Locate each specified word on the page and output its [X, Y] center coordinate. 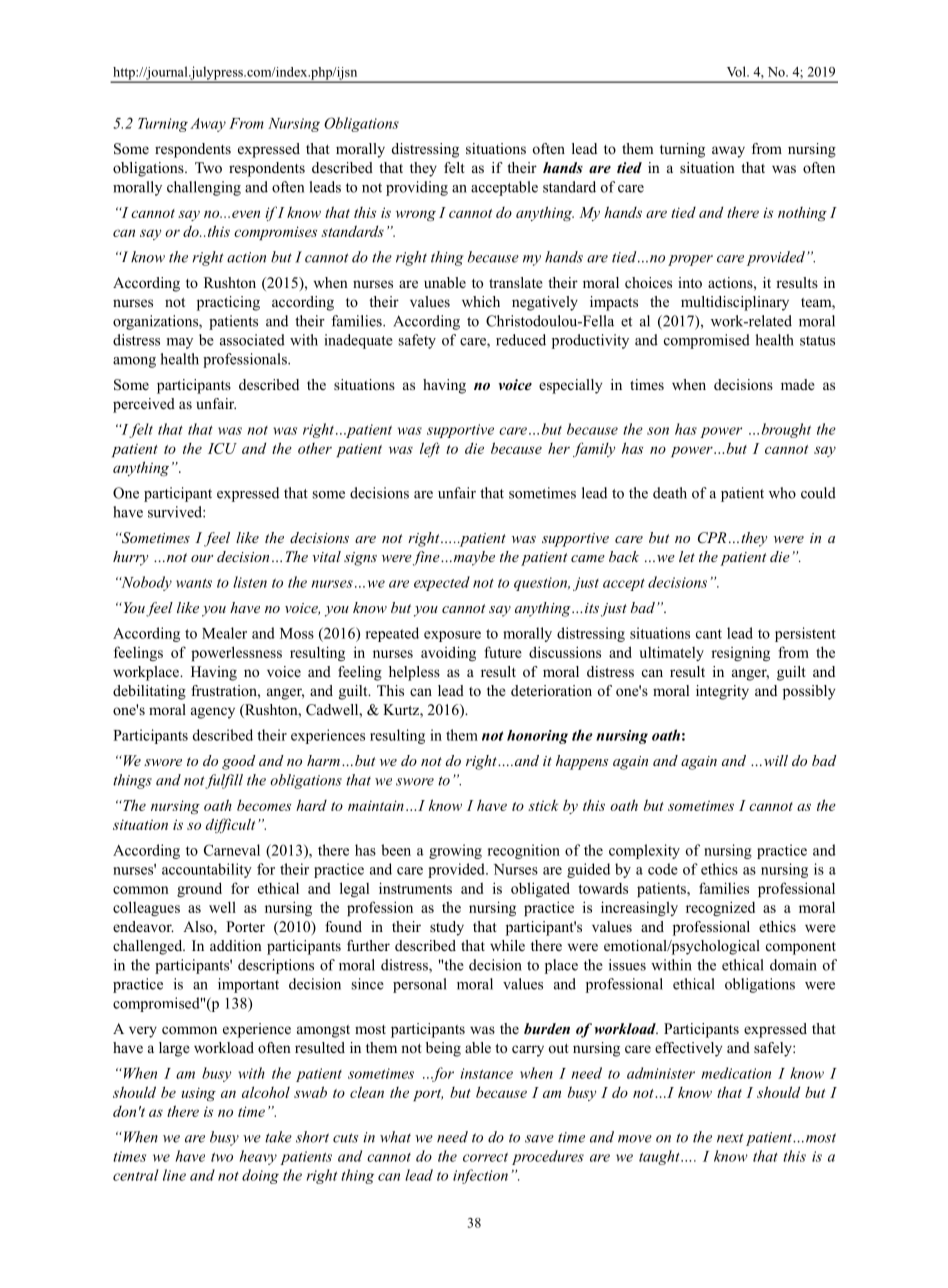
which [481, 301]
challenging [204, 188]
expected [442, 583]
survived [176, 512]
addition [236, 945]
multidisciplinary [735, 303]
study [447, 928]
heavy [258, 1157]
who [782, 493]
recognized [720, 908]
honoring [537, 737]
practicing [228, 303]
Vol [737, 71]
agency [213, 713]
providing [417, 188]
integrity [722, 692]
